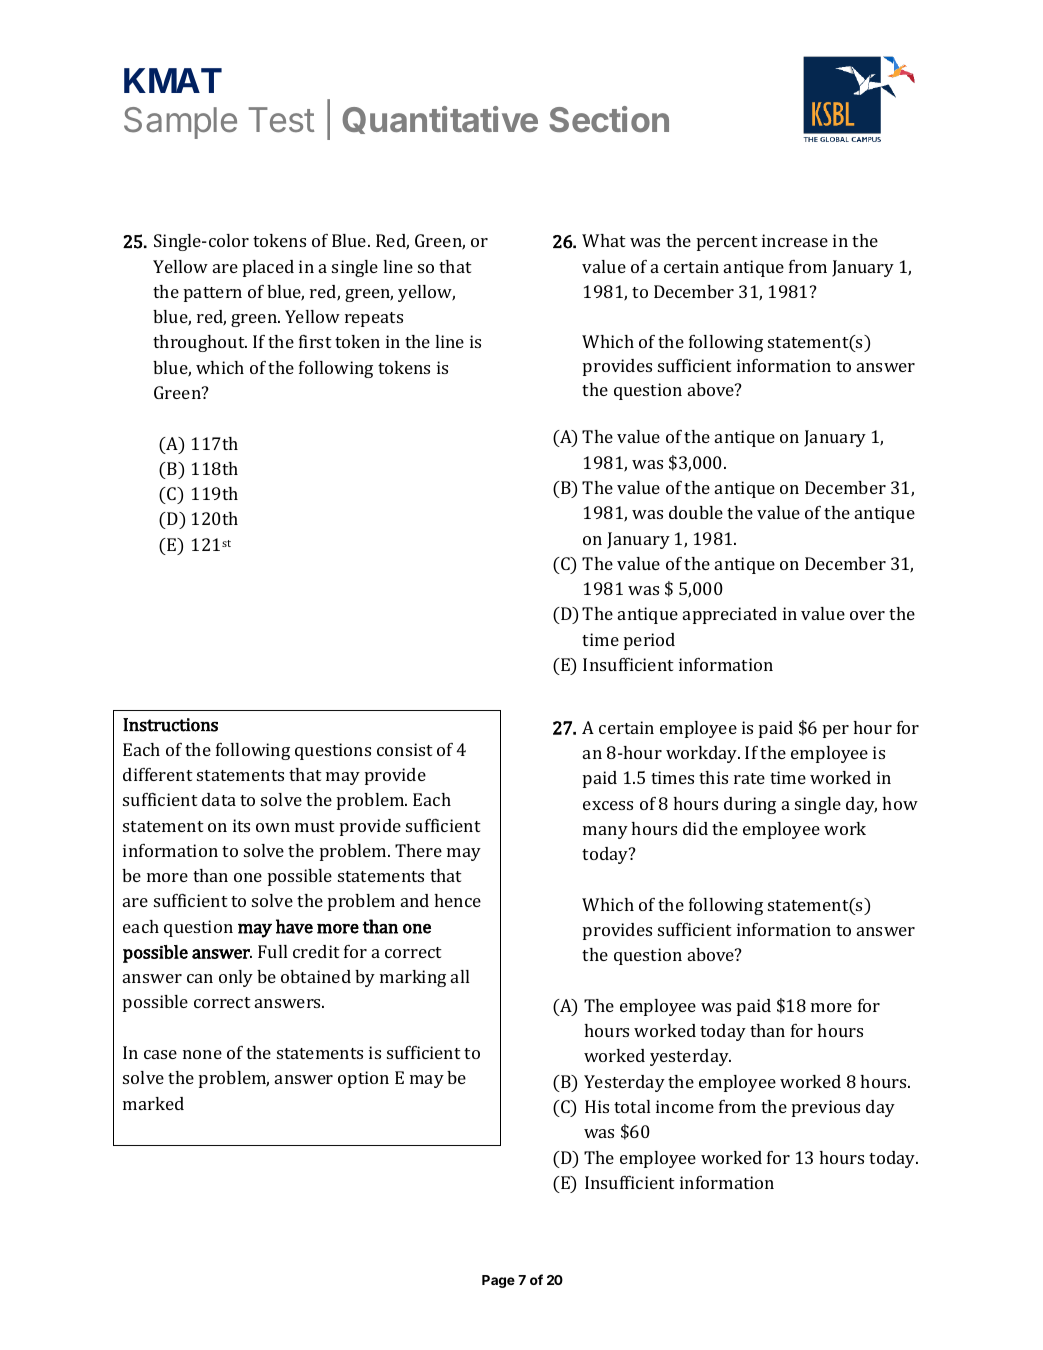  What do you see at coordinates (498, 1281) in the document?
I see `Page` at bounding box center [498, 1281].
